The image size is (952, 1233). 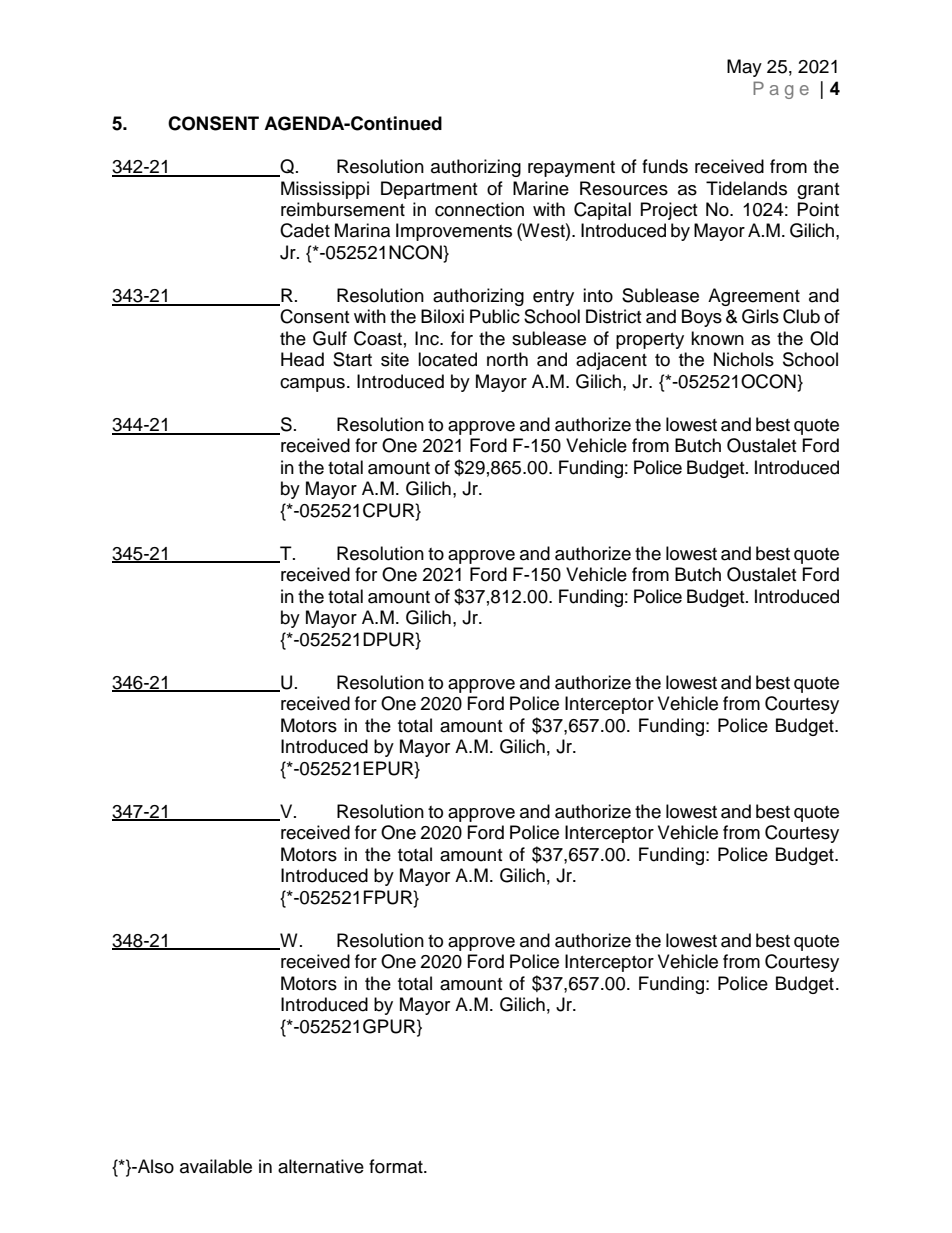 What do you see at coordinates (744, 359) in the image?
I see `Nichols` at bounding box center [744, 359].
